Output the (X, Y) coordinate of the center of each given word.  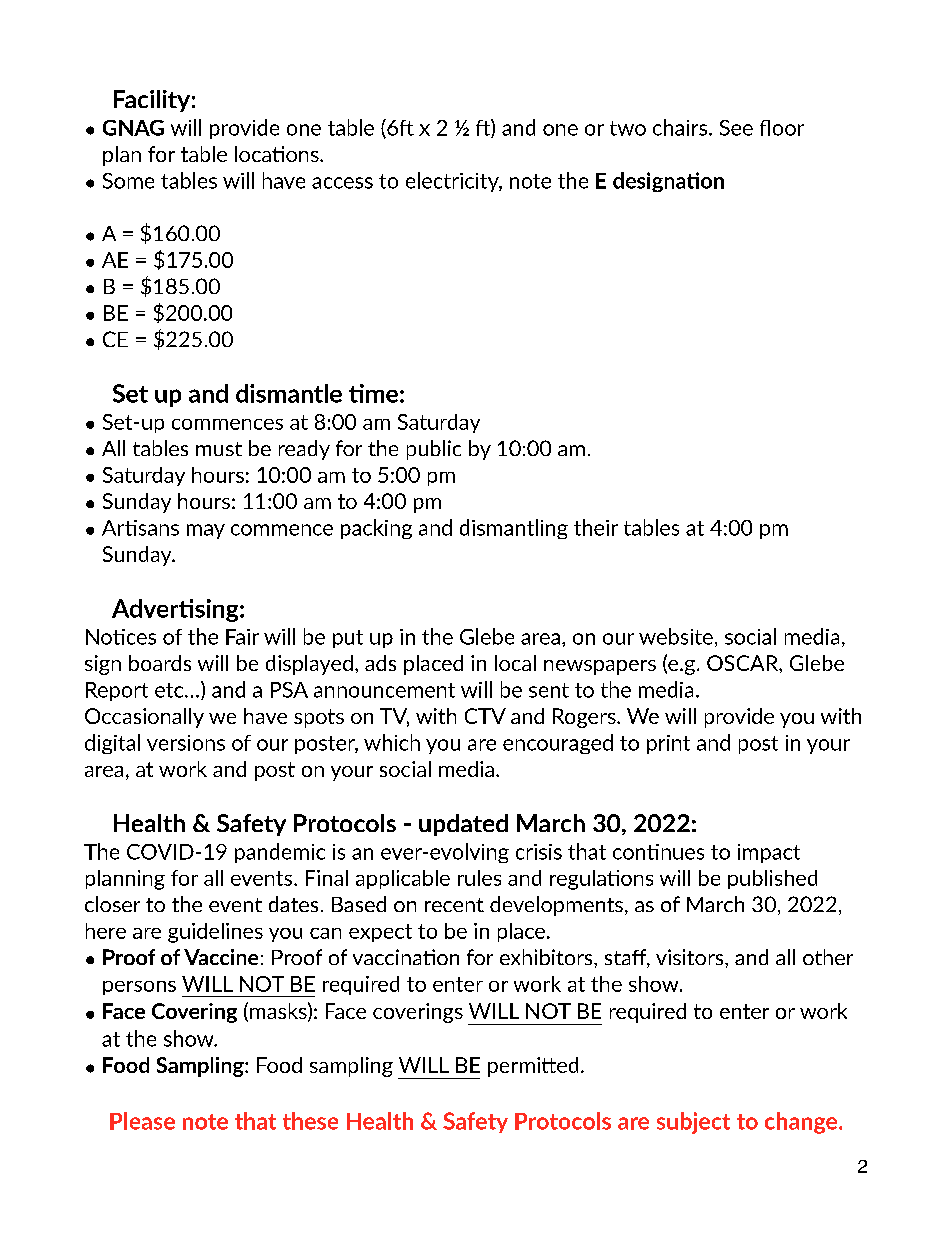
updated (463, 825)
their (596, 527)
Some (128, 181)
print (668, 744)
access (342, 183)
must (219, 449)
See (736, 128)
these (310, 1121)
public (434, 450)
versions (186, 743)
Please (142, 1121)
